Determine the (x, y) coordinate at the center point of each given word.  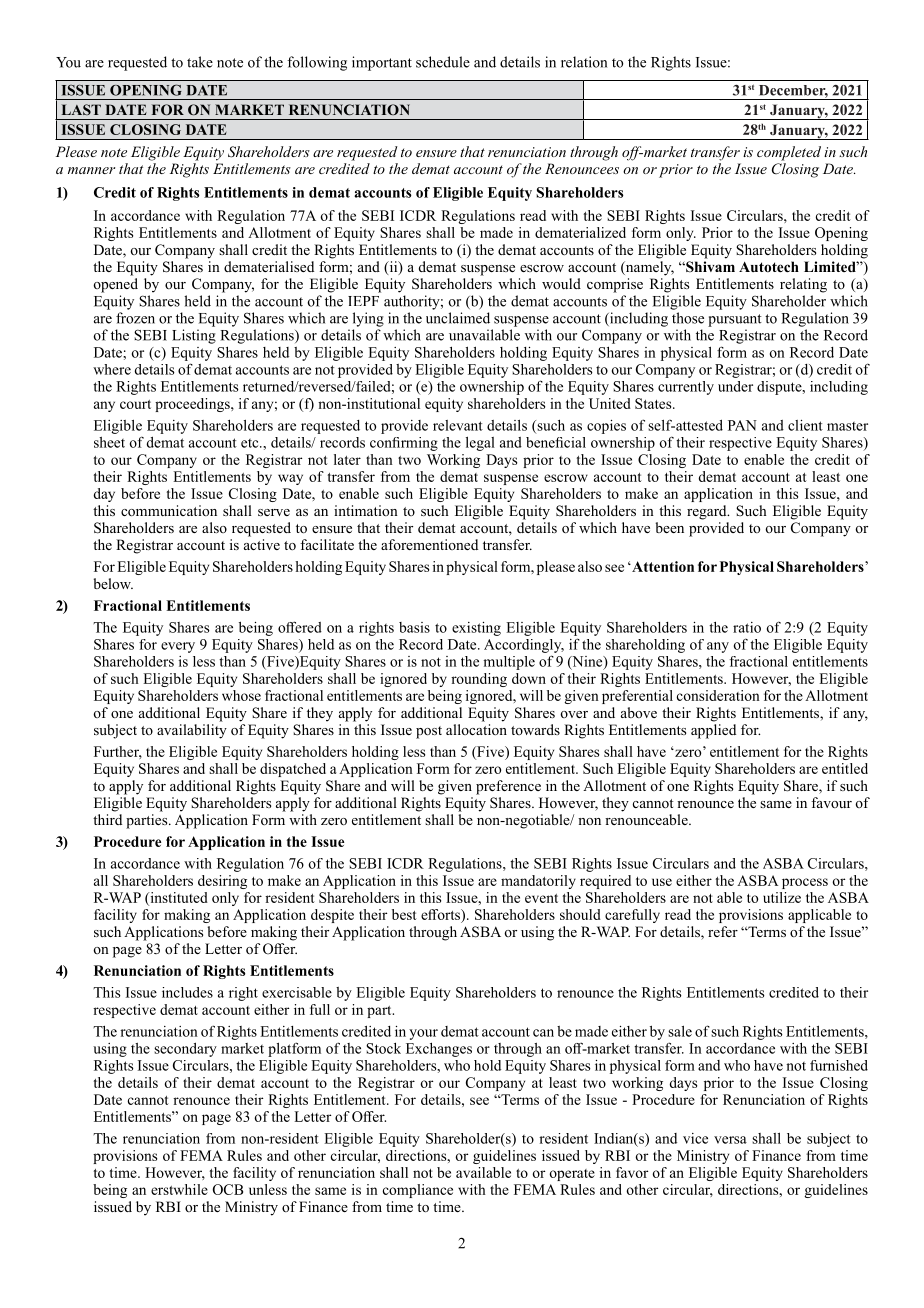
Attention (662, 566)
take (200, 62)
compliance (418, 1191)
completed (789, 153)
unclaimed (458, 318)
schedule (443, 62)
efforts (441, 916)
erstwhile (179, 1189)
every (178, 647)
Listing (194, 336)
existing (476, 629)
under (735, 386)
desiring (222, 882)
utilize (782, 897)
